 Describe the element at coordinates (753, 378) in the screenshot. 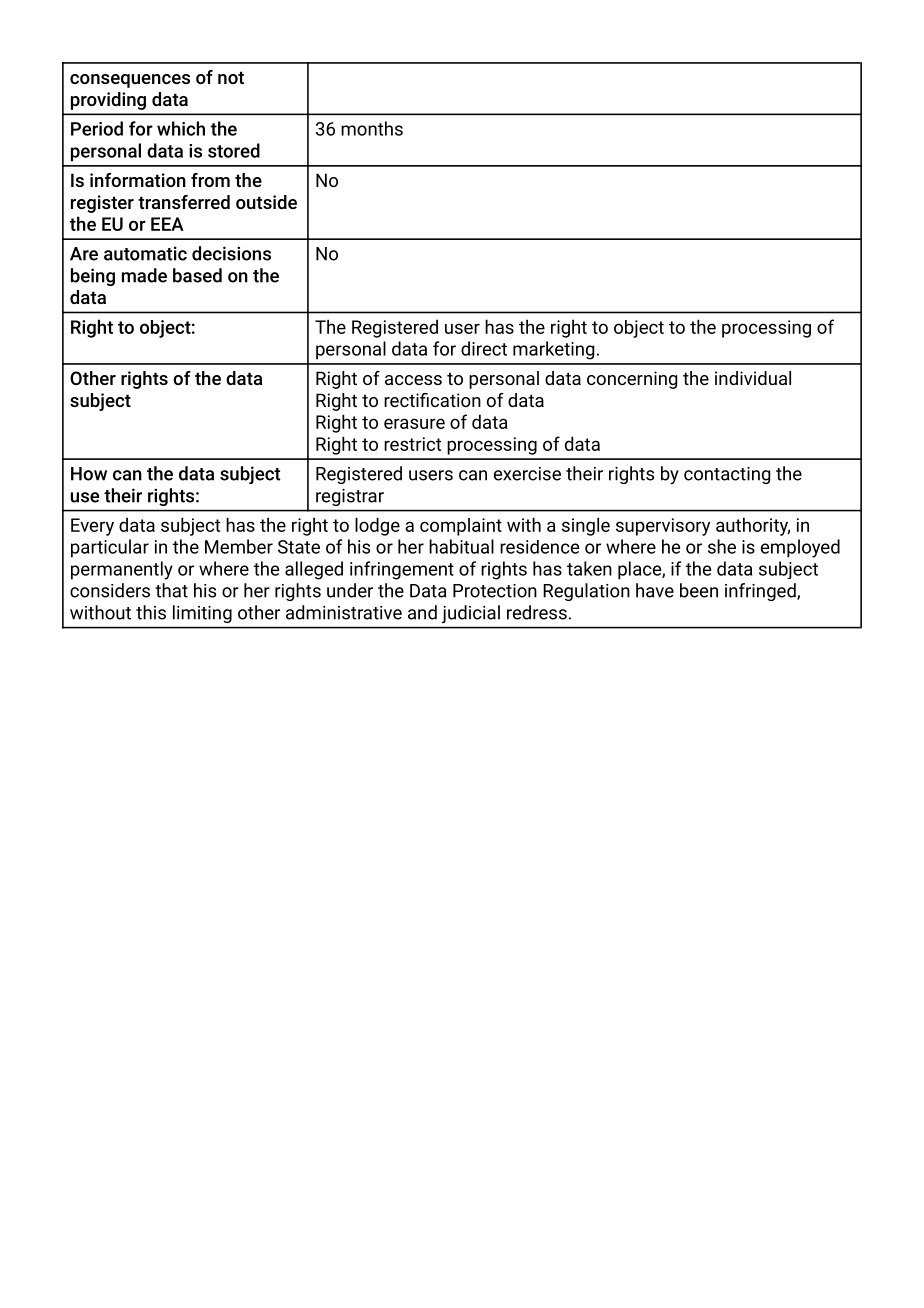

I see `individual` at that location.
